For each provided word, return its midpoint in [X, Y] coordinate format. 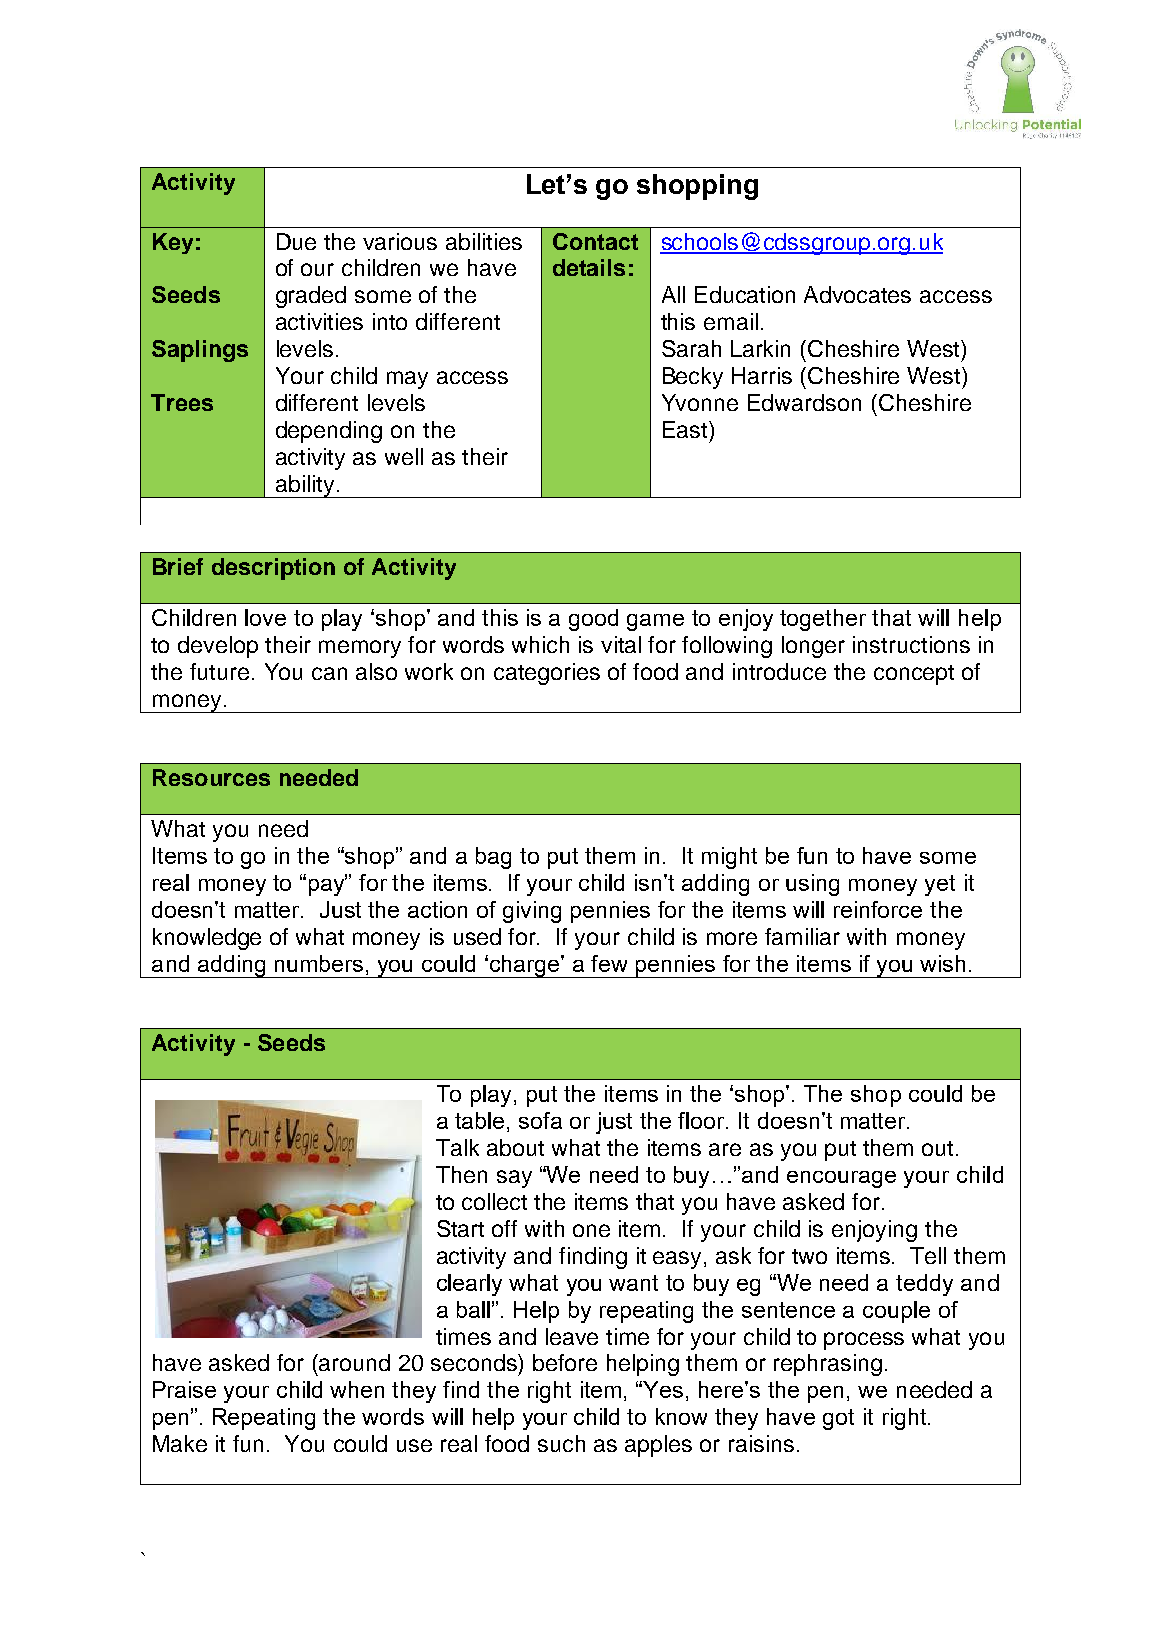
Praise [184, 1389]
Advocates [857, 294]
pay [328, 886]
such [561, 1443]
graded [311, 297]
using [812, 885]
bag [493, 858]
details [589, 267]
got [838, 1419]
